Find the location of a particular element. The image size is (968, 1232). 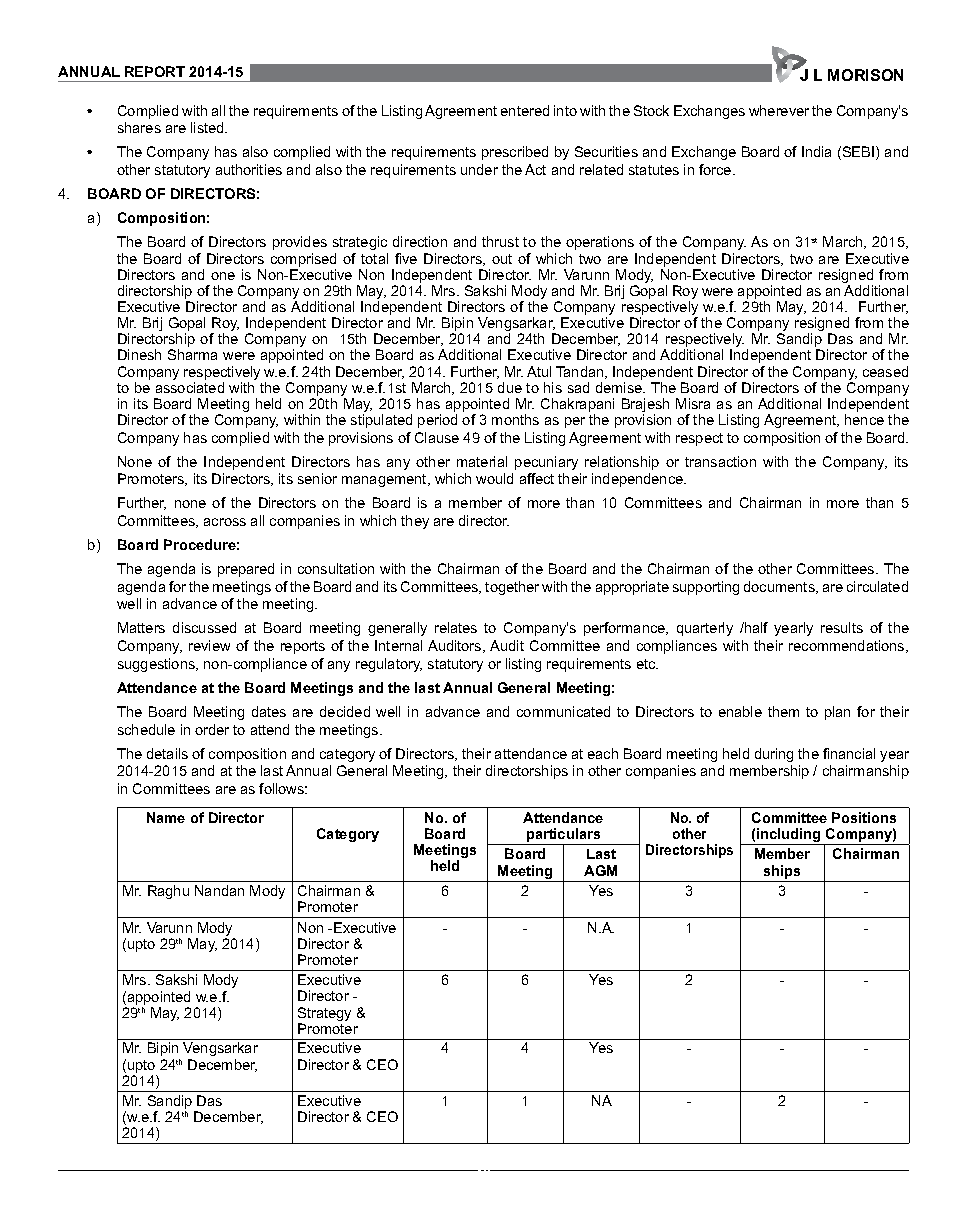

documents is located at coordinates (780, 587).
